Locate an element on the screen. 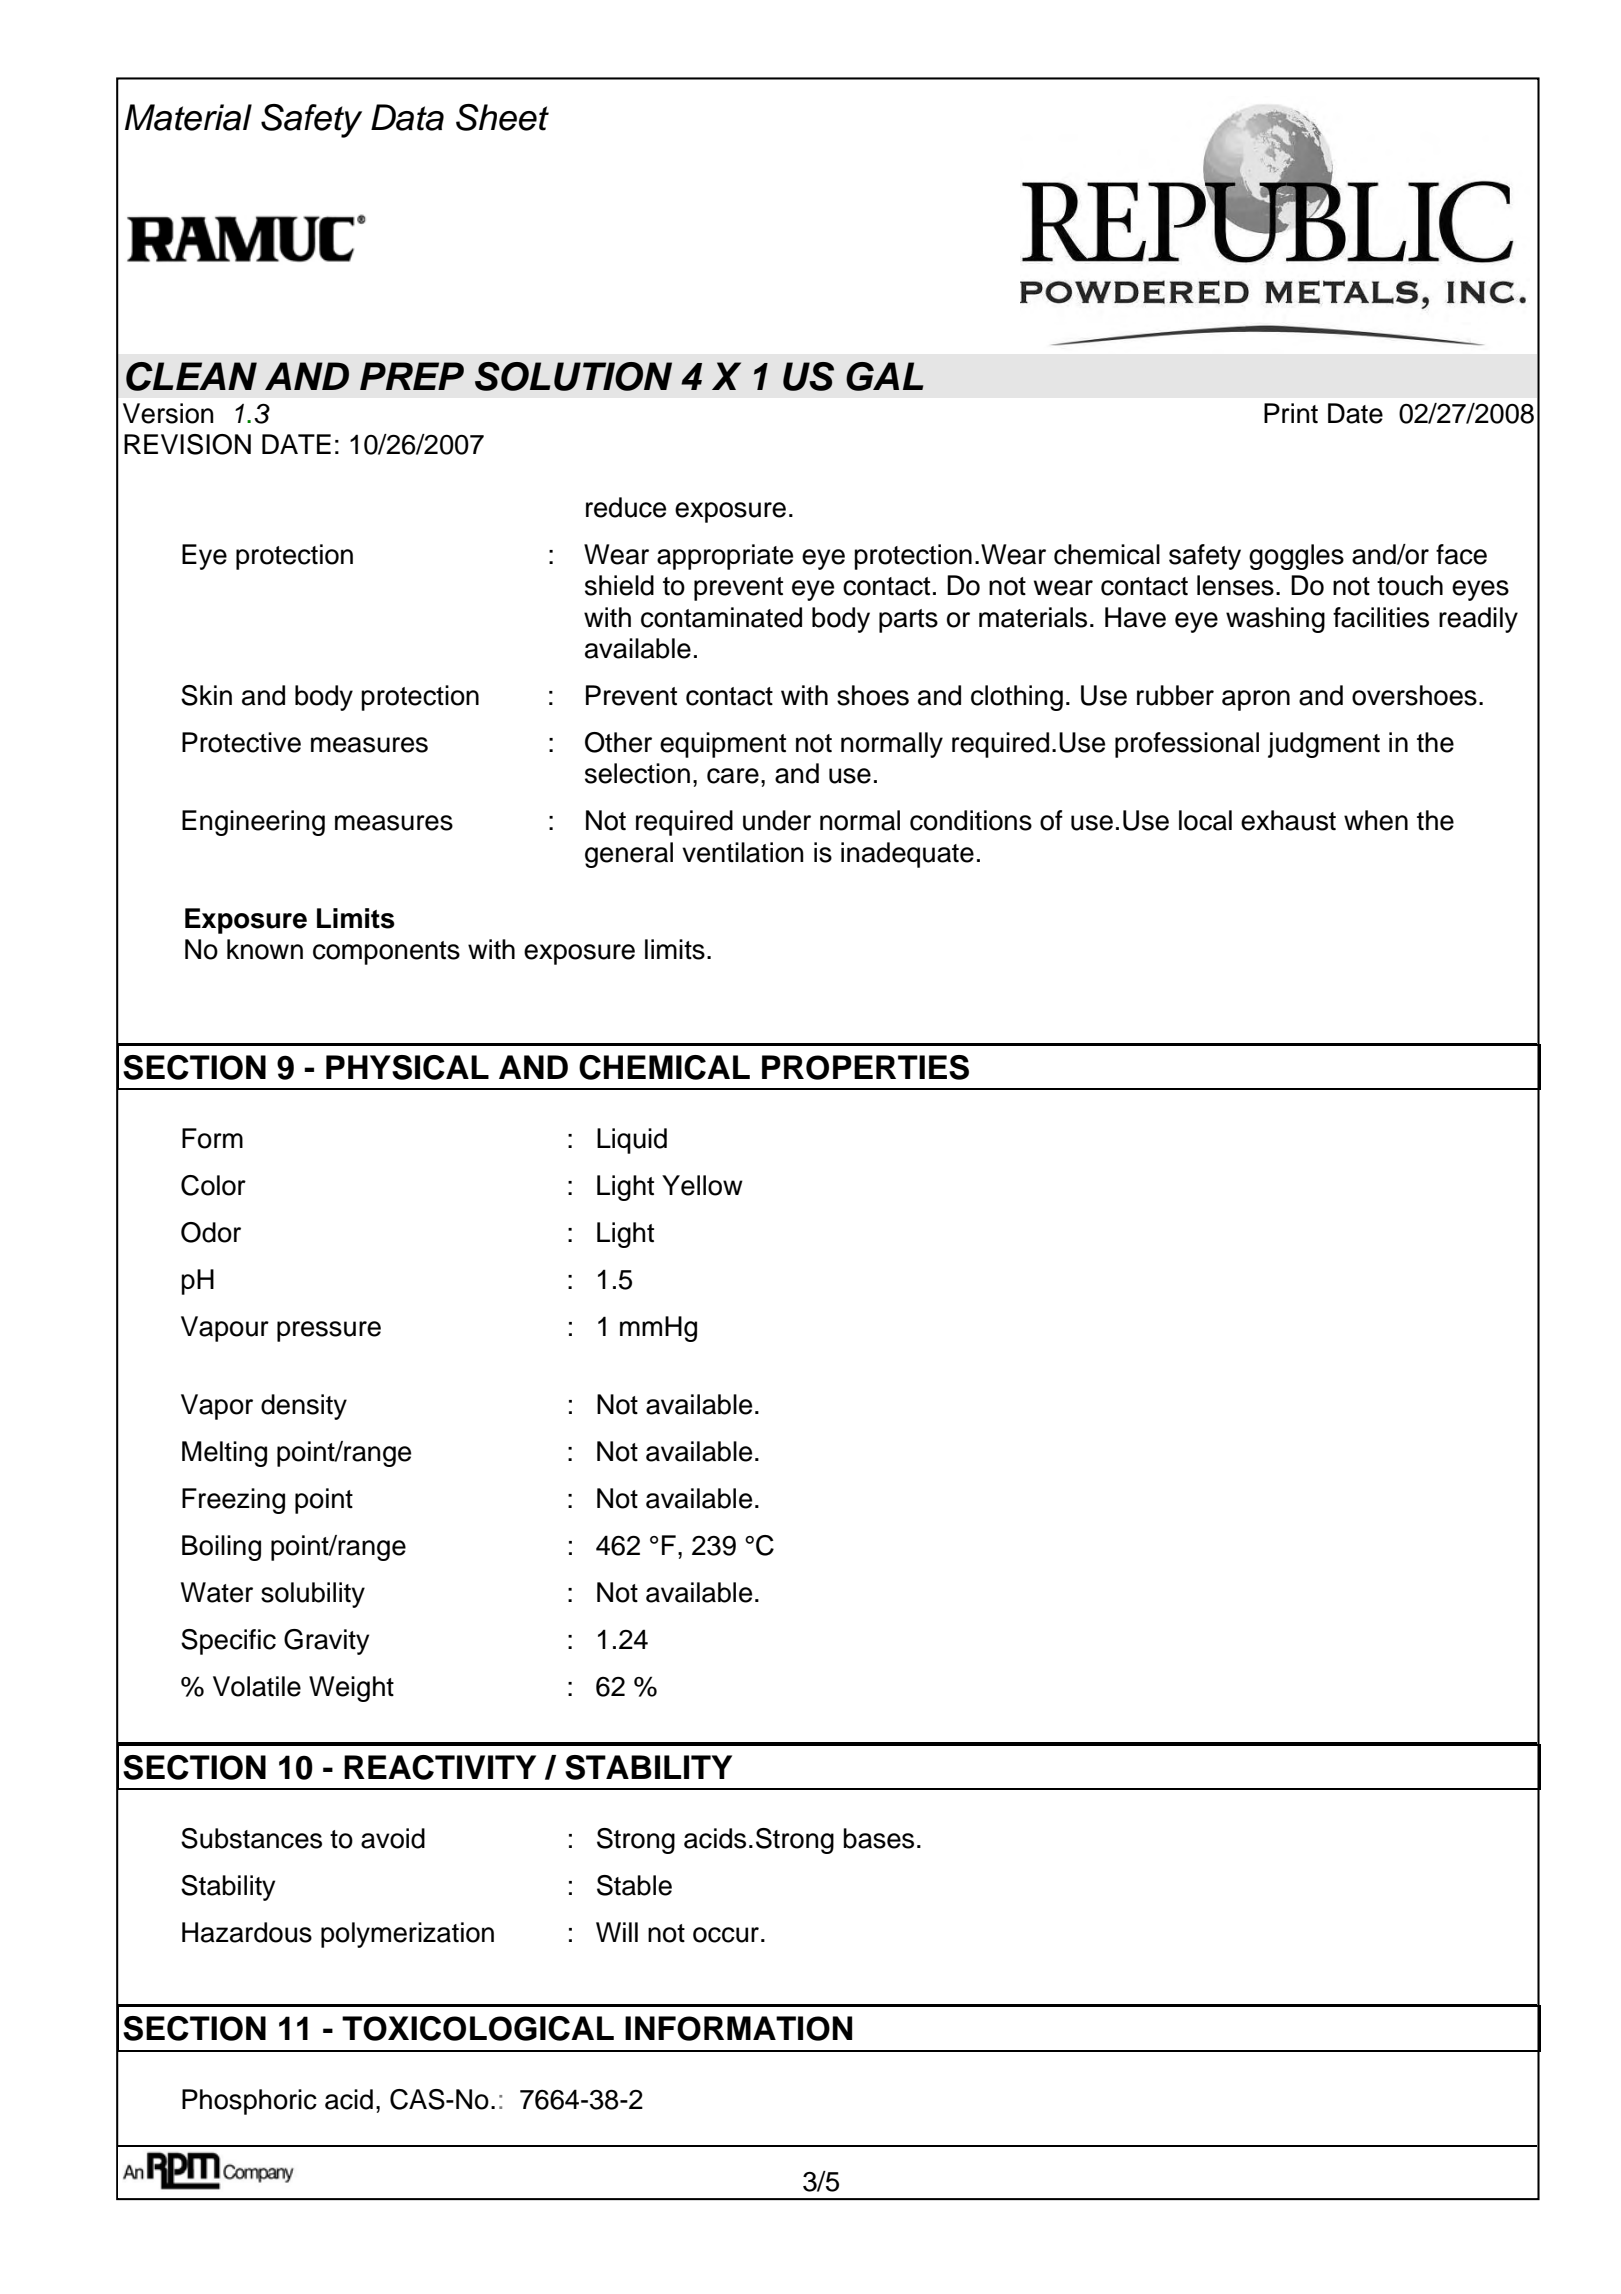 The image size is (1621, 2294). GAL is located at coordinates (884, 376).
